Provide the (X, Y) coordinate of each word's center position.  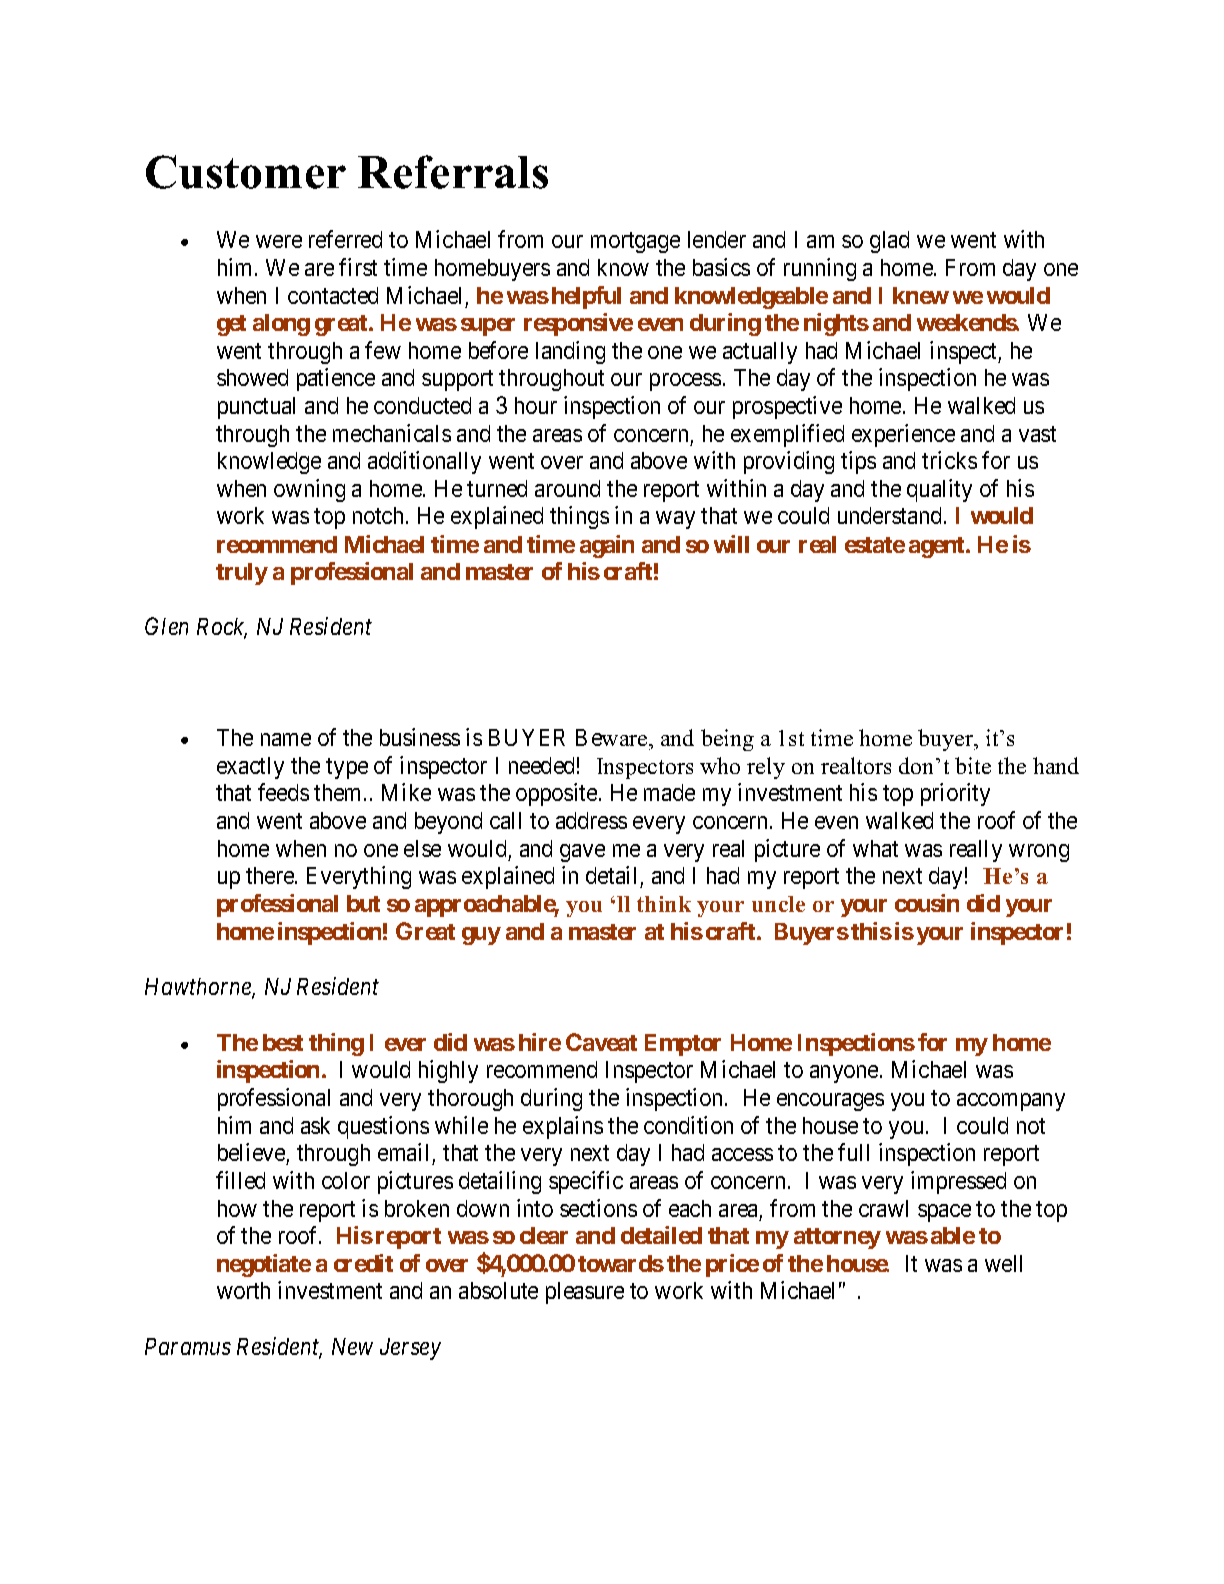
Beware (613, 739)
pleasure (585, 1293)
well (1003, 1263)
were (279, 241)
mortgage (635, 243)
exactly (250, 768)
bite (973, 765)
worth (243, 1290)
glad (889, 242)
